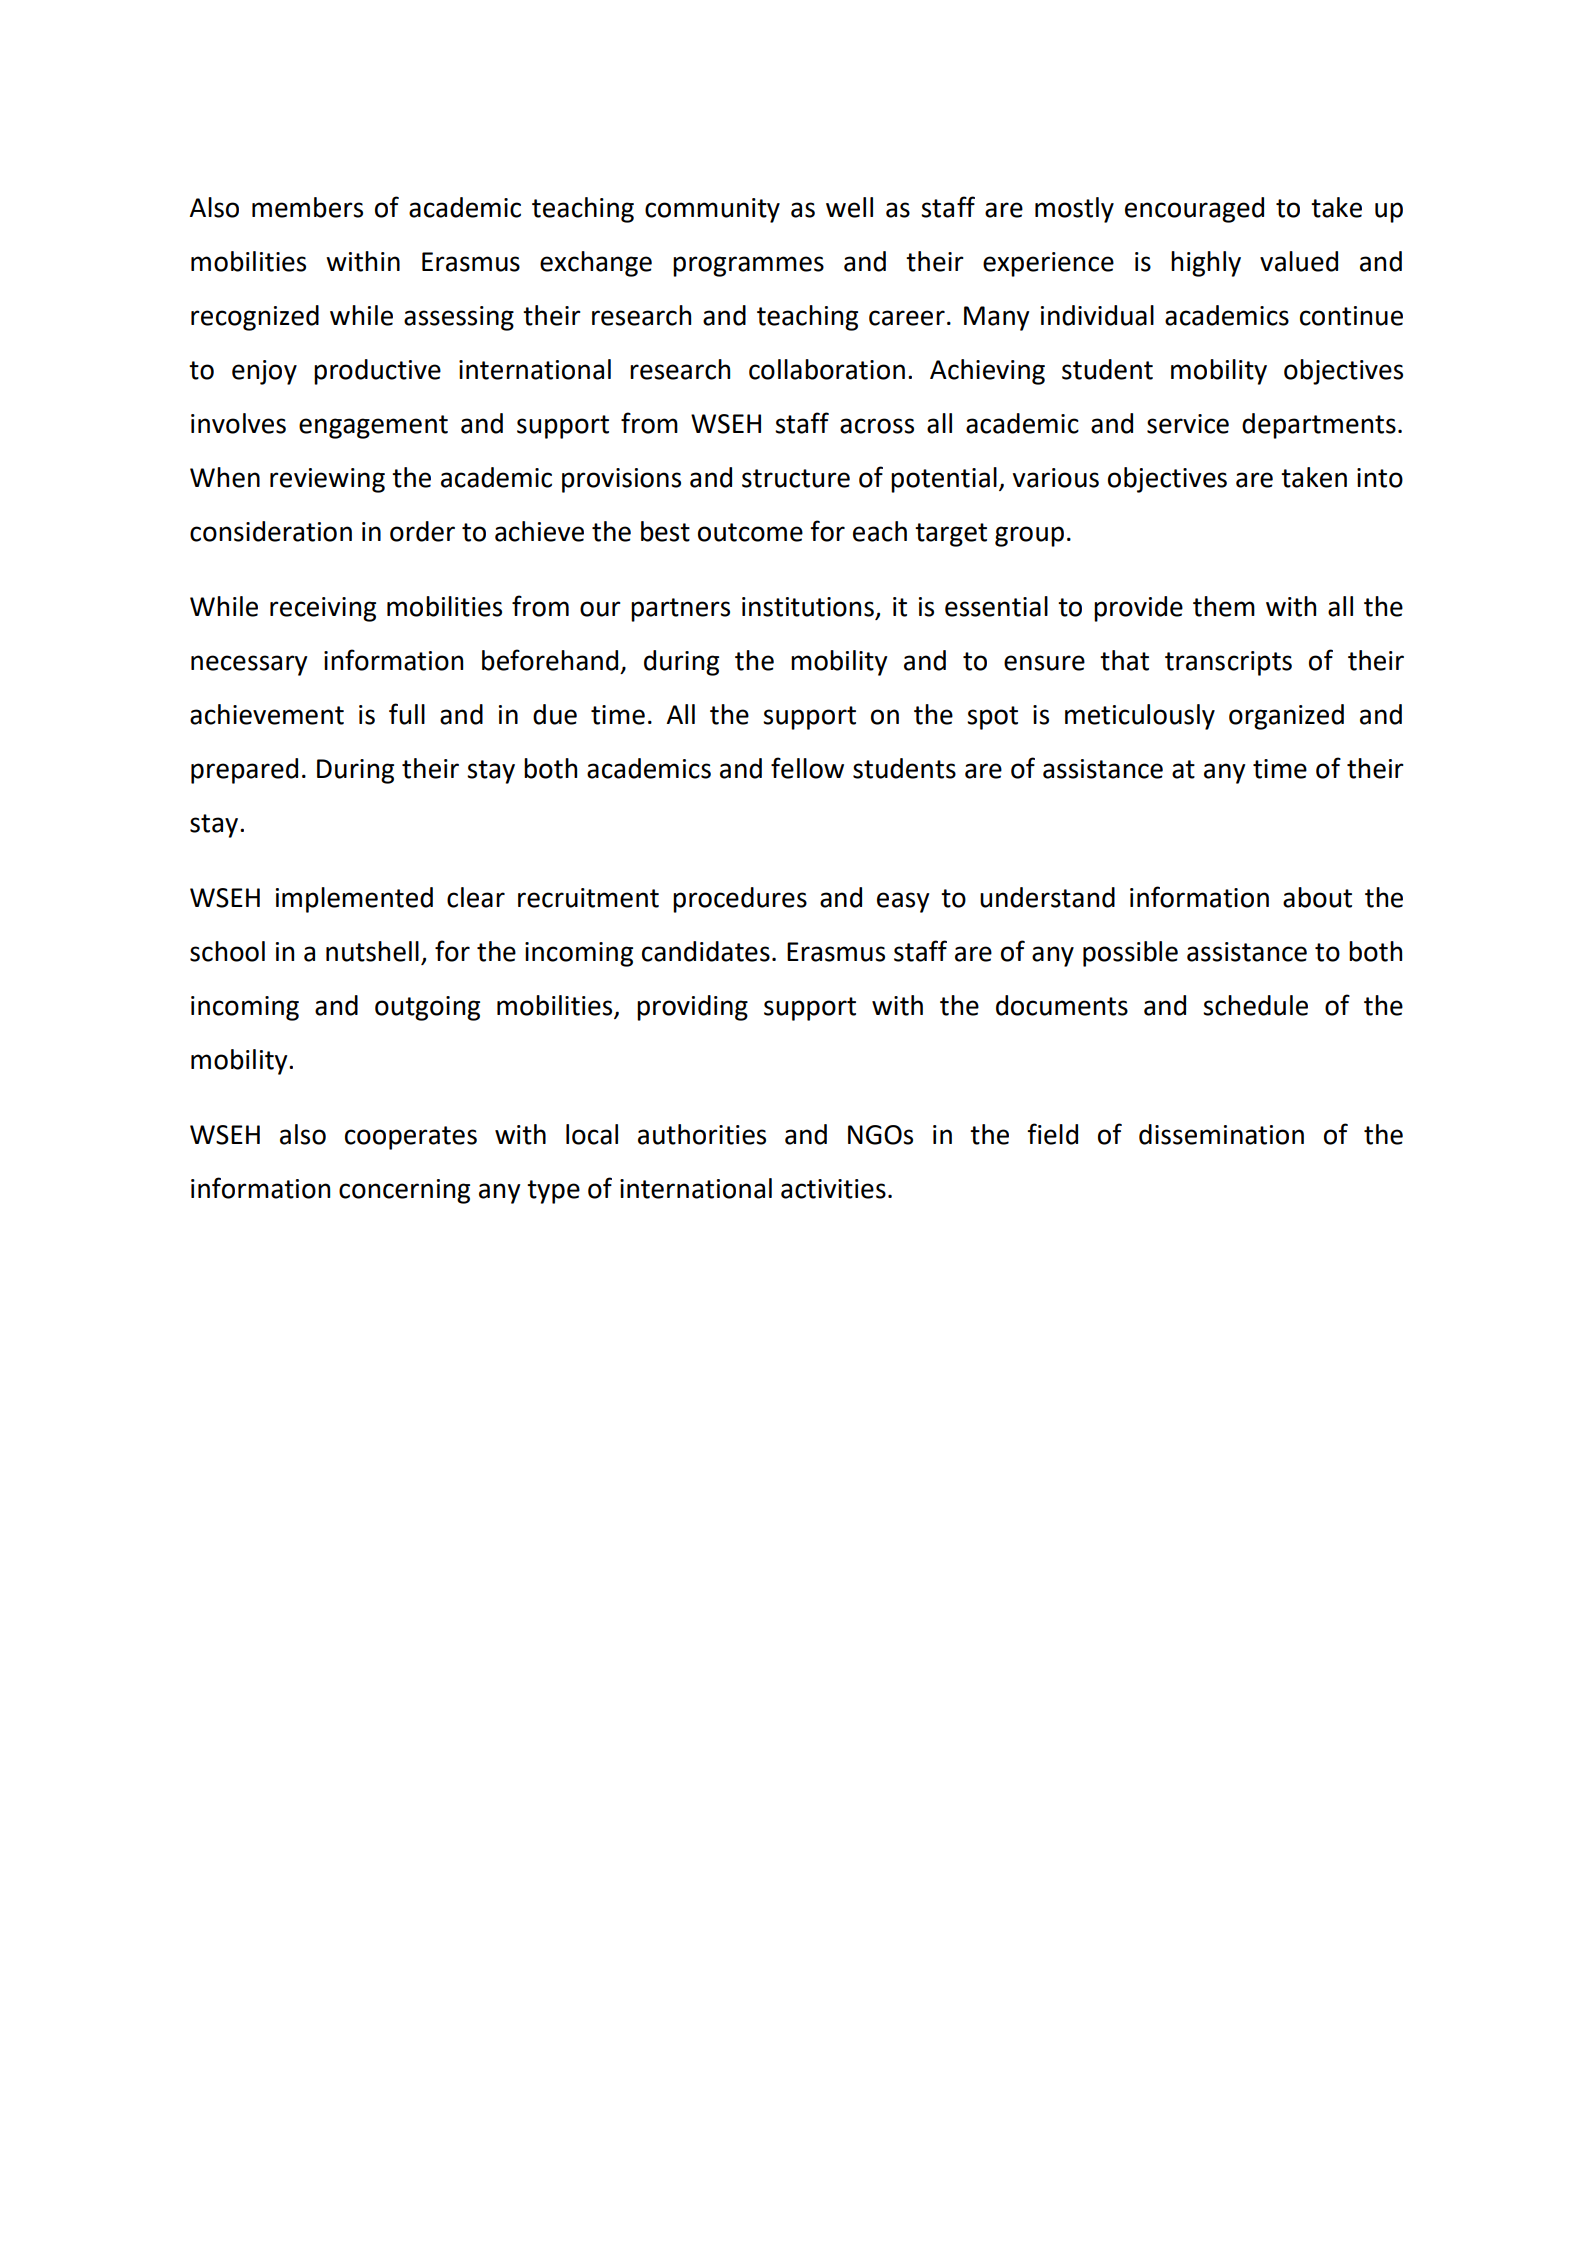  I want to click on fellow, so click(807, 768).
